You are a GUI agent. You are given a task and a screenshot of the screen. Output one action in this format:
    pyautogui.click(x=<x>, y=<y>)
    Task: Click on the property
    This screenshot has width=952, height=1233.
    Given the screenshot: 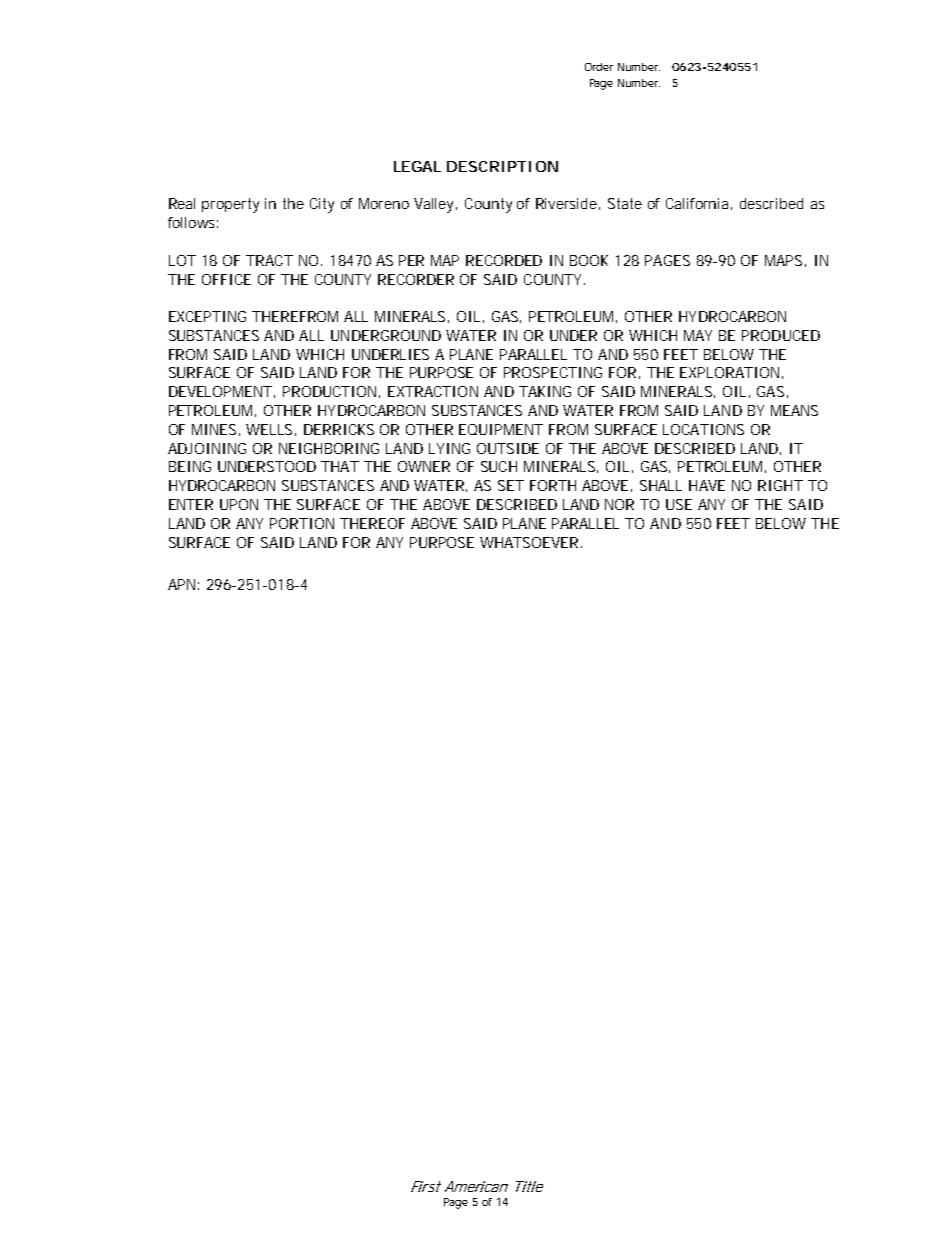 What is the action you would take?
    pyautogui.click(x=230, y=205)
